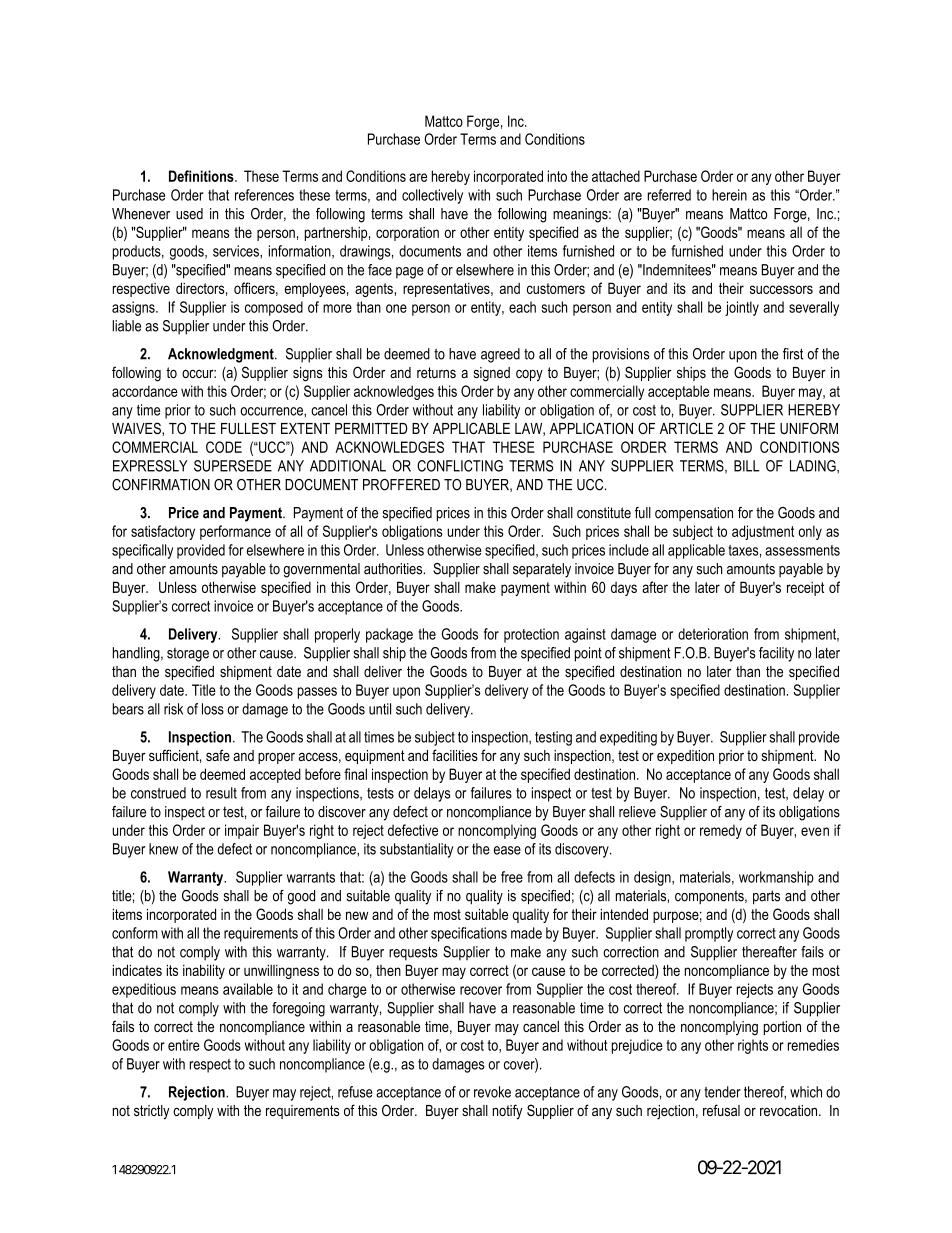  I want to click on protection, so click(531, 635).
